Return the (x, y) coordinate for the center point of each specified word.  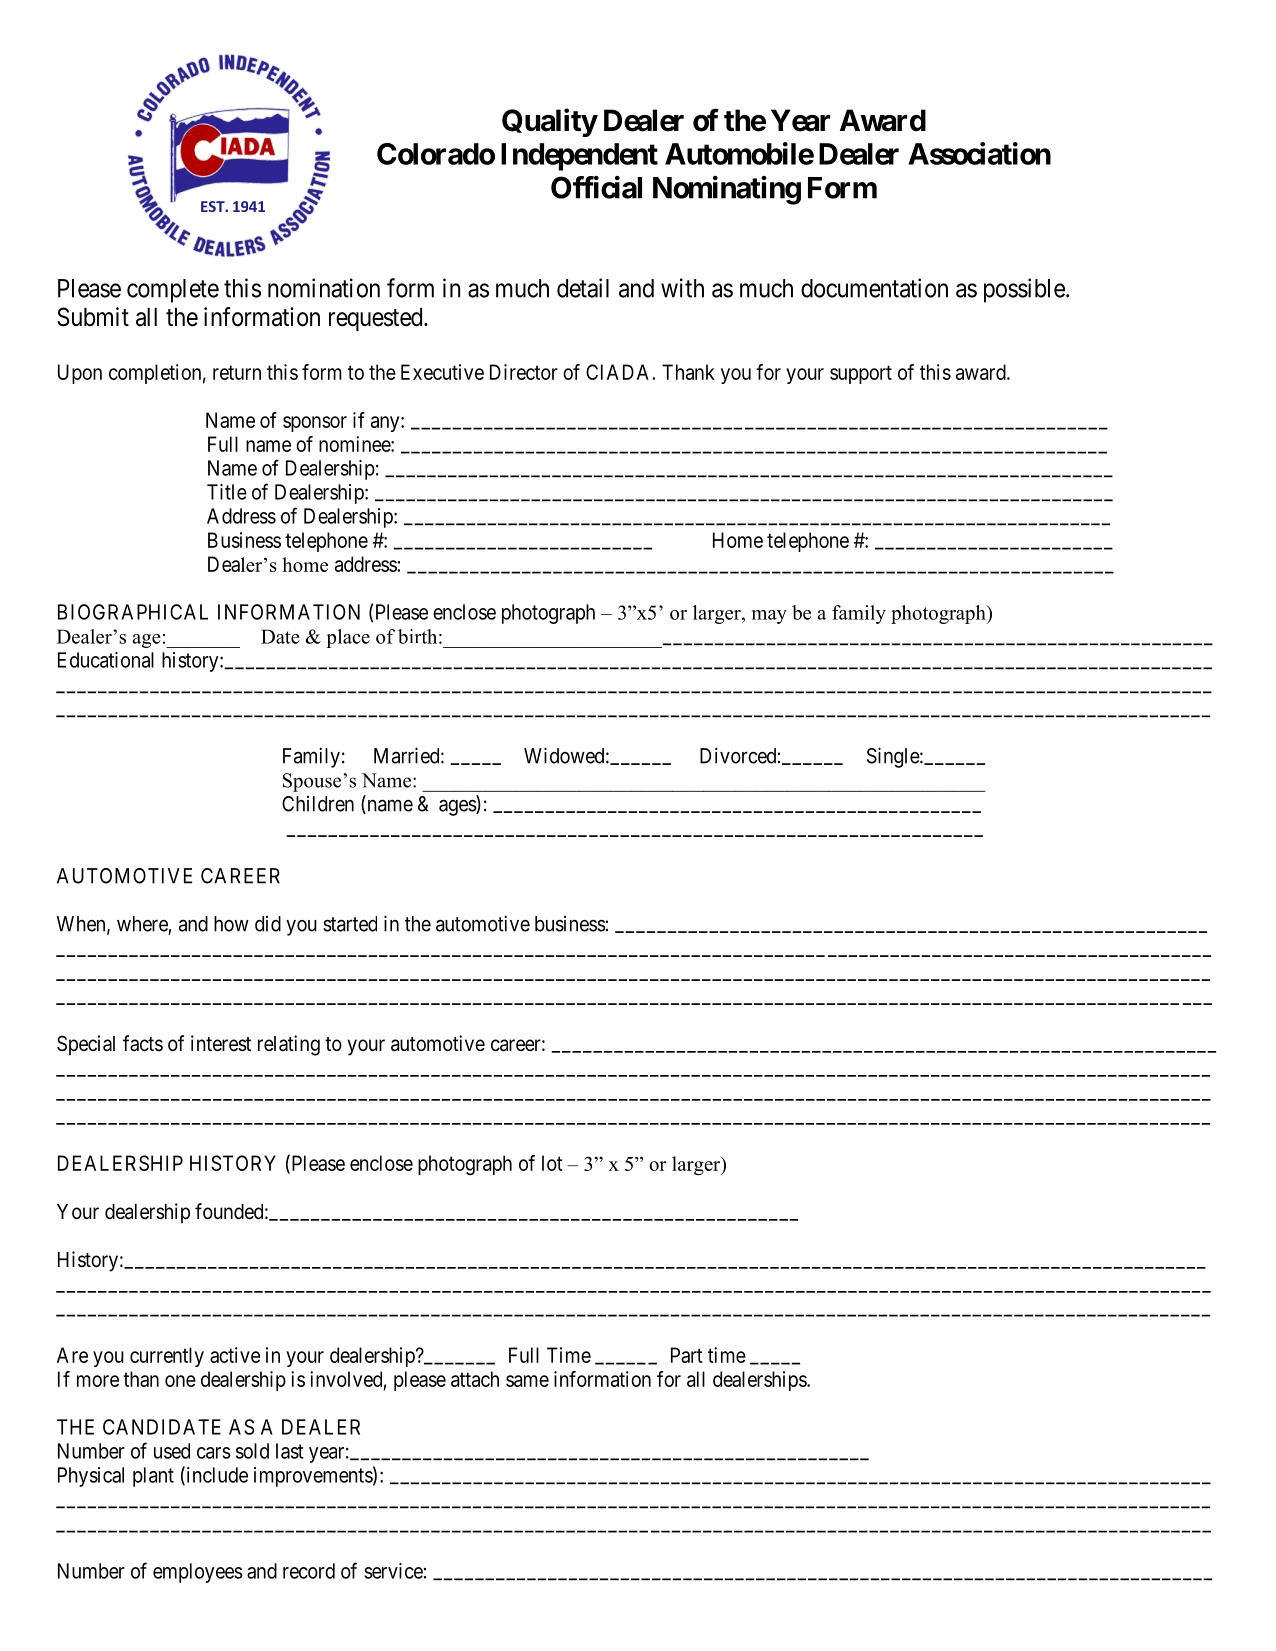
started (350, 924)
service (394, 1571)
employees (198, 1573)
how (231, 924)
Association (979, 153)
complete (173, 291)
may (769, 617)
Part (687, 1355)
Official (596, 187)
